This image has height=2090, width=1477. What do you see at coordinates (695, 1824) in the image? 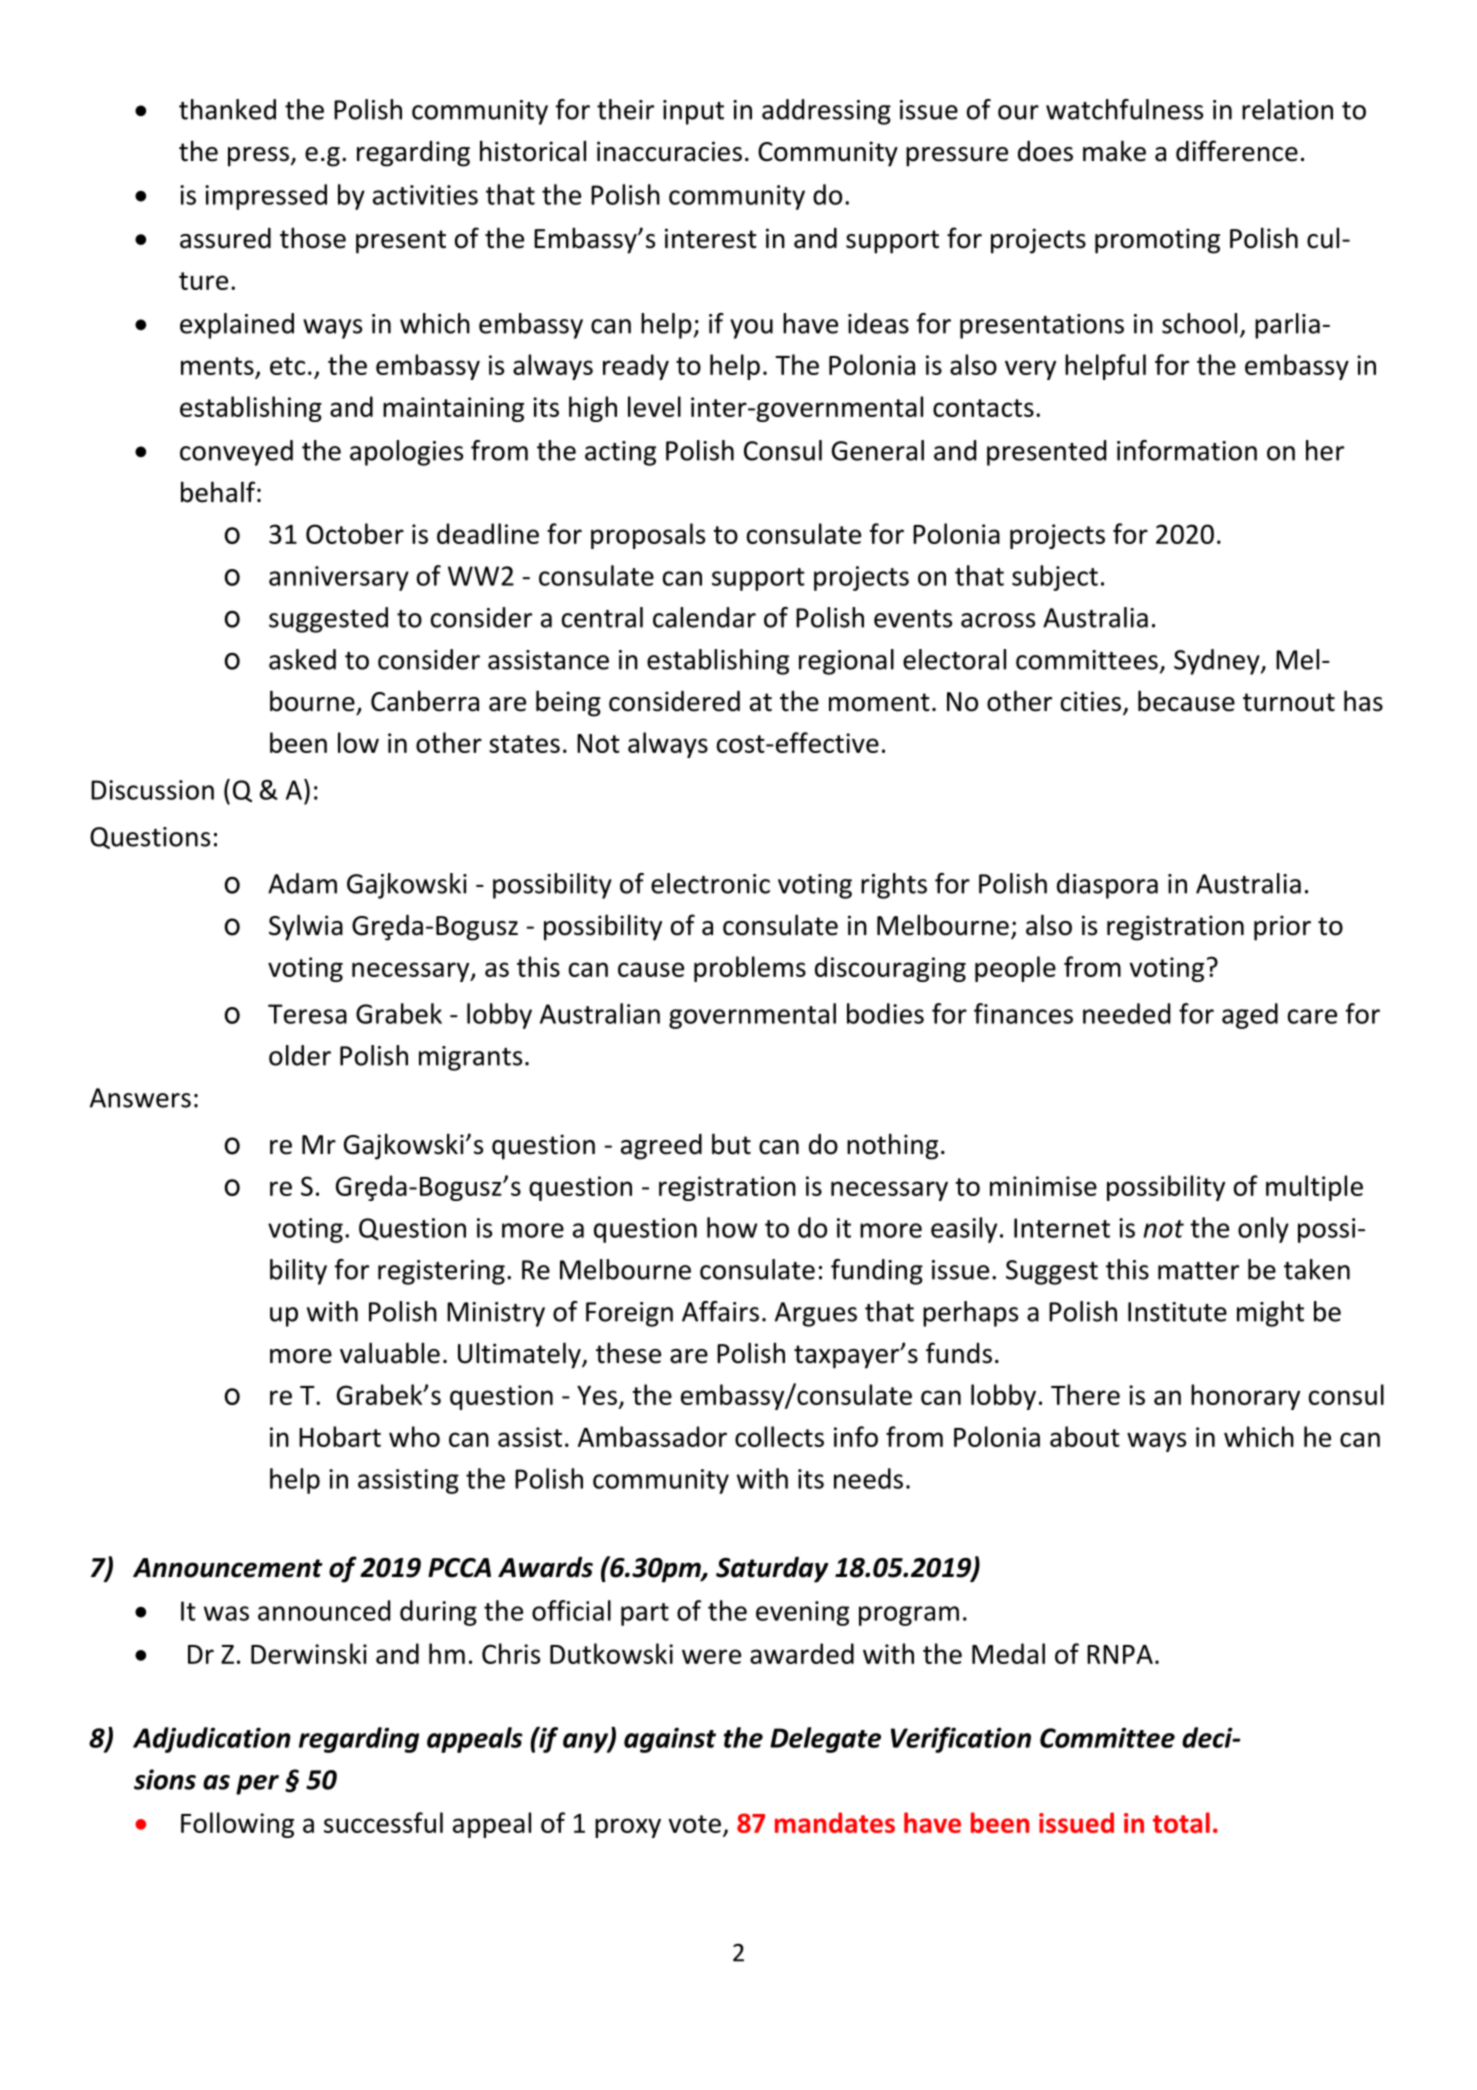
I see `vote` at bounding box center [695, 1824].
